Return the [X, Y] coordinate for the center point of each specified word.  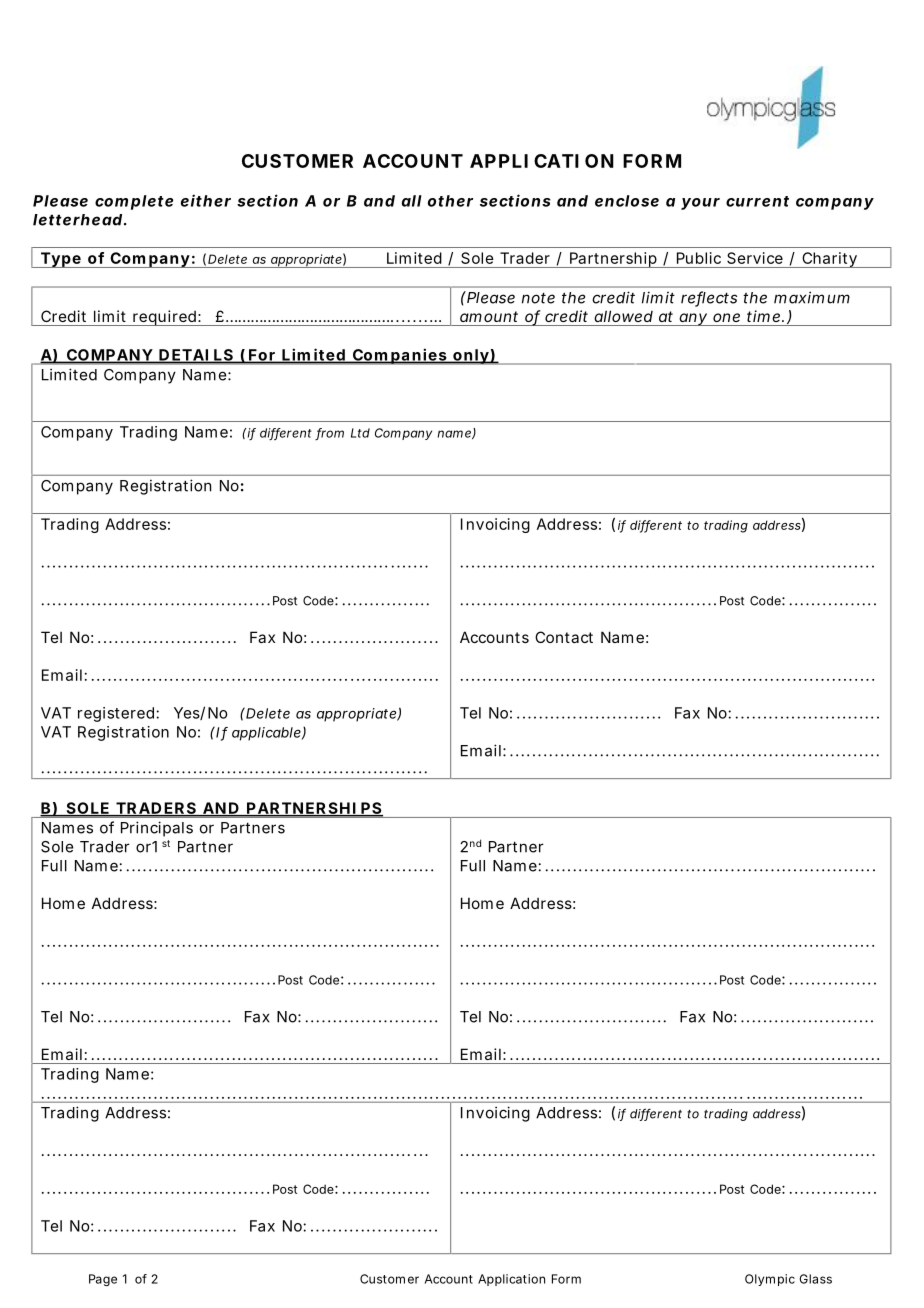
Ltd [360, 433]
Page [103, 1280]
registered [116, 714]
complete [134, 202]
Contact [564, 637]
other [450, 201]
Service [755, 258]
